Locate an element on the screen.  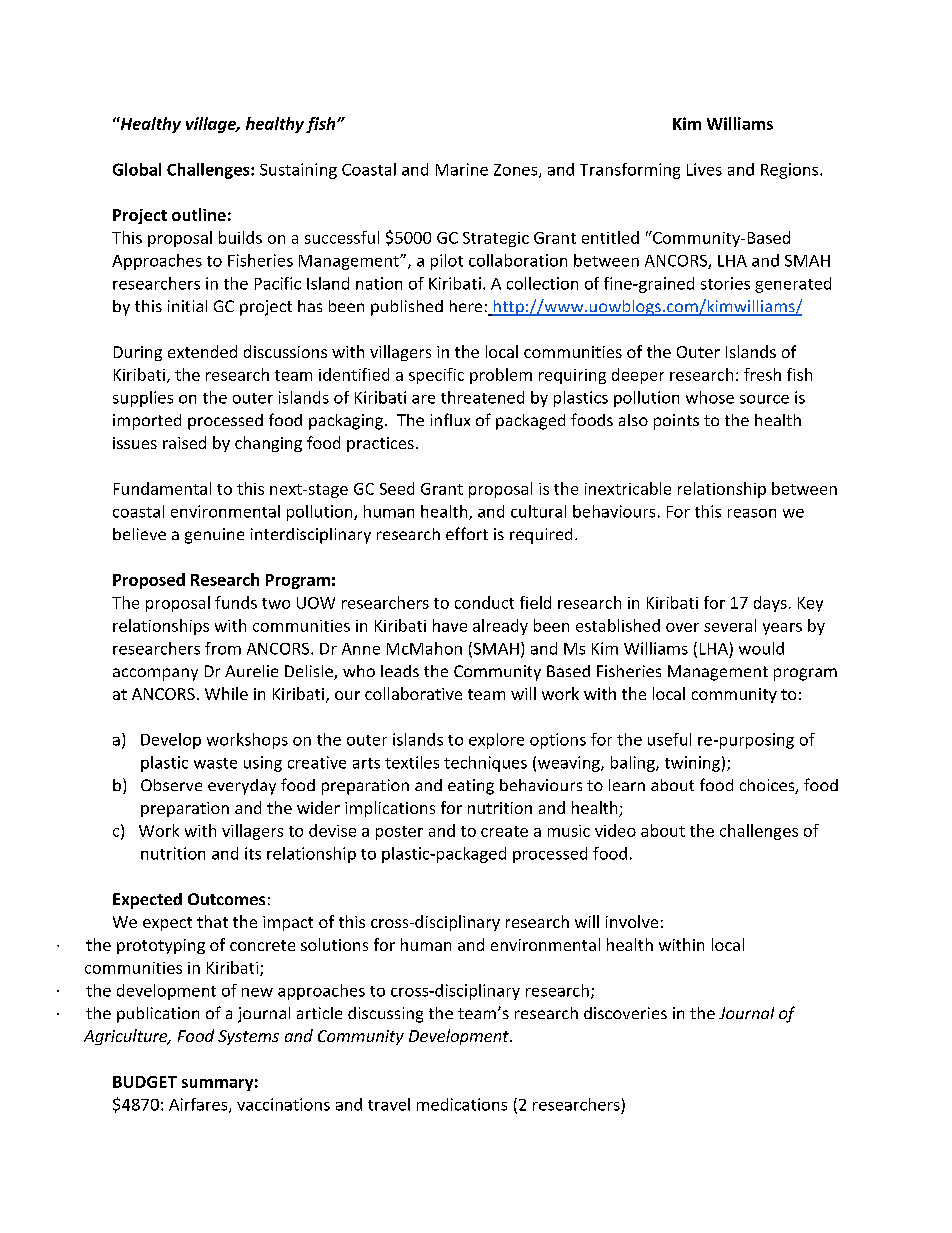
reason is located at coordinates (752, 513).
